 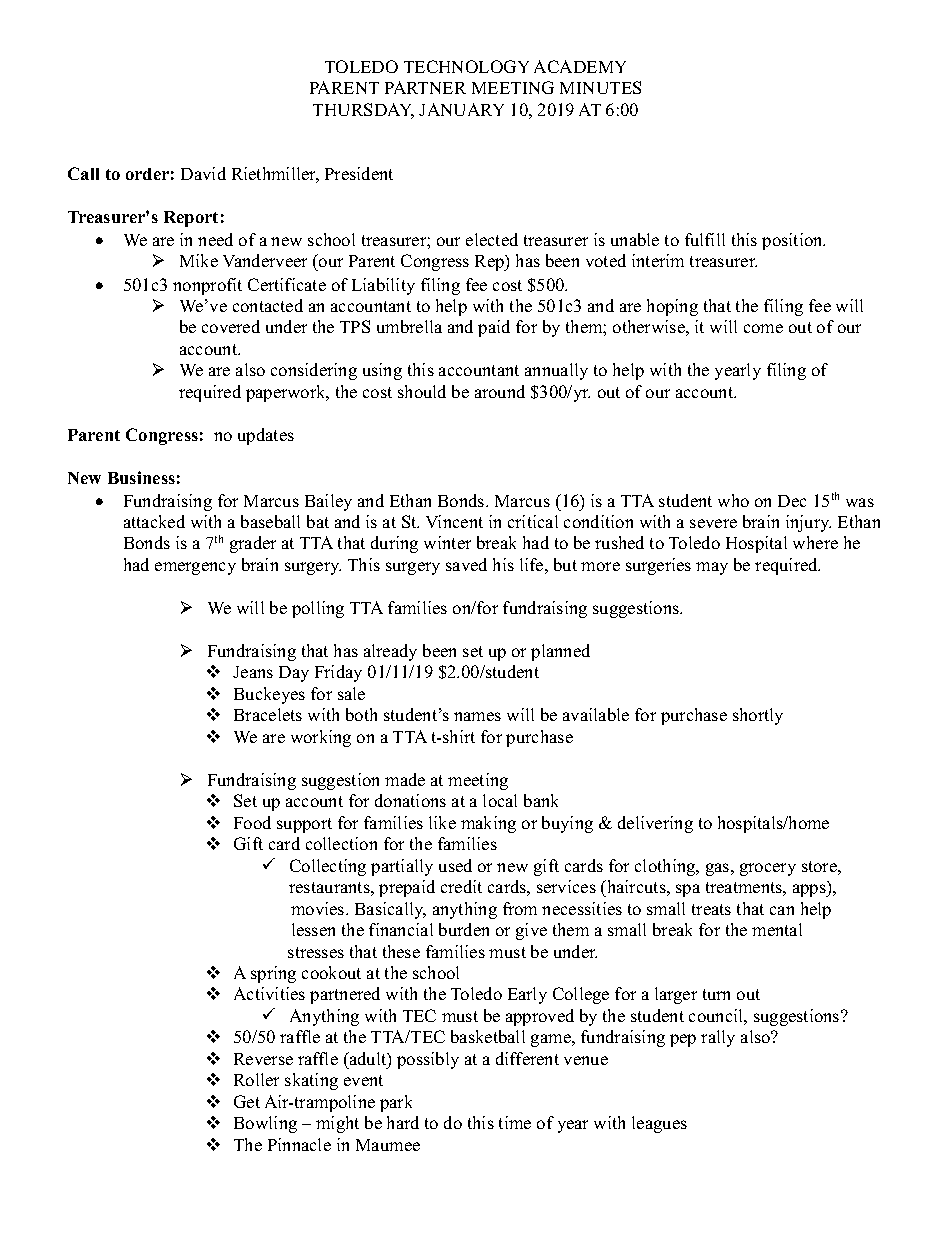 I want to click on time, so click(x=515, y=1122).
